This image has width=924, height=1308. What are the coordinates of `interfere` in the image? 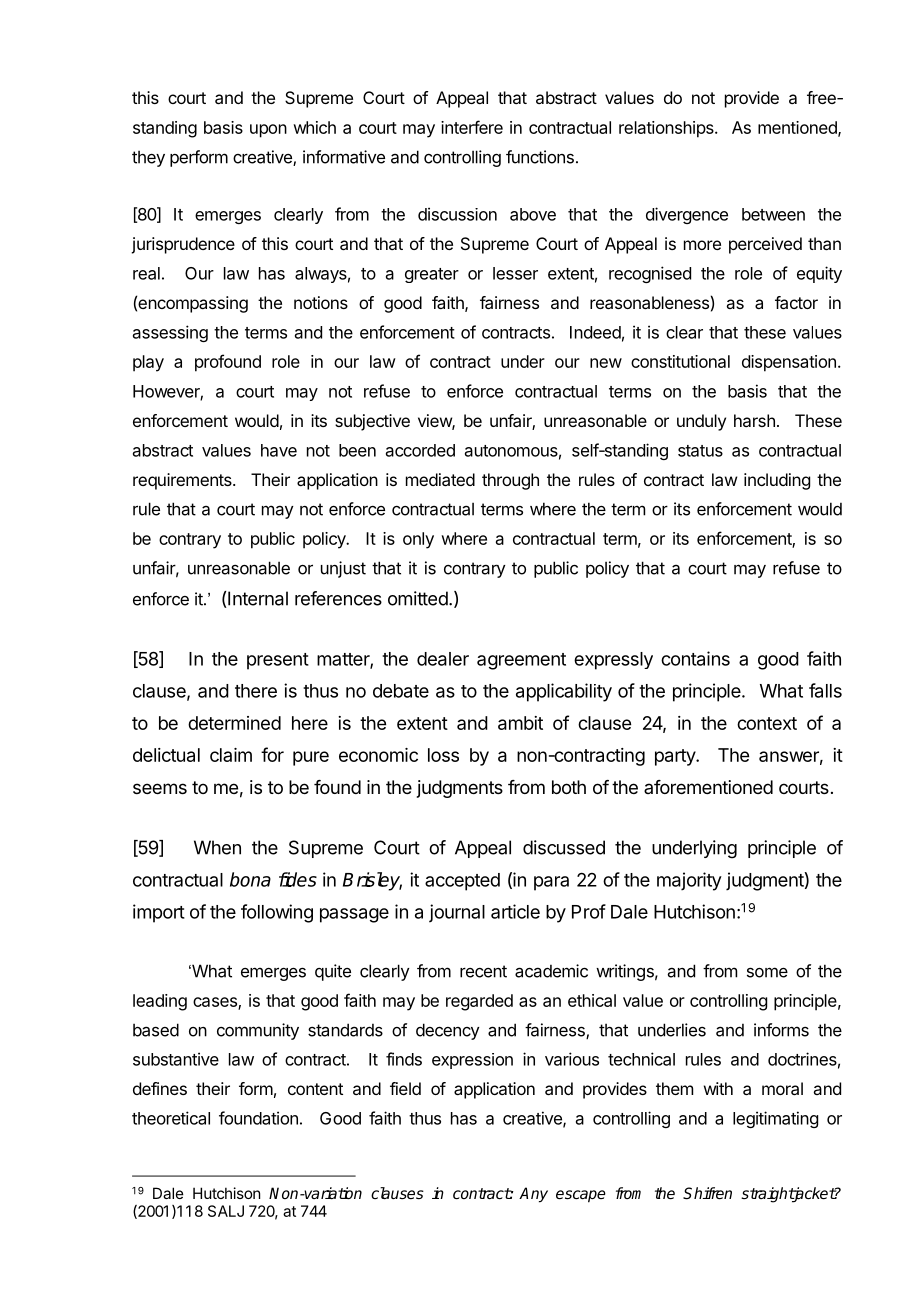 It's located at (472, 127).
